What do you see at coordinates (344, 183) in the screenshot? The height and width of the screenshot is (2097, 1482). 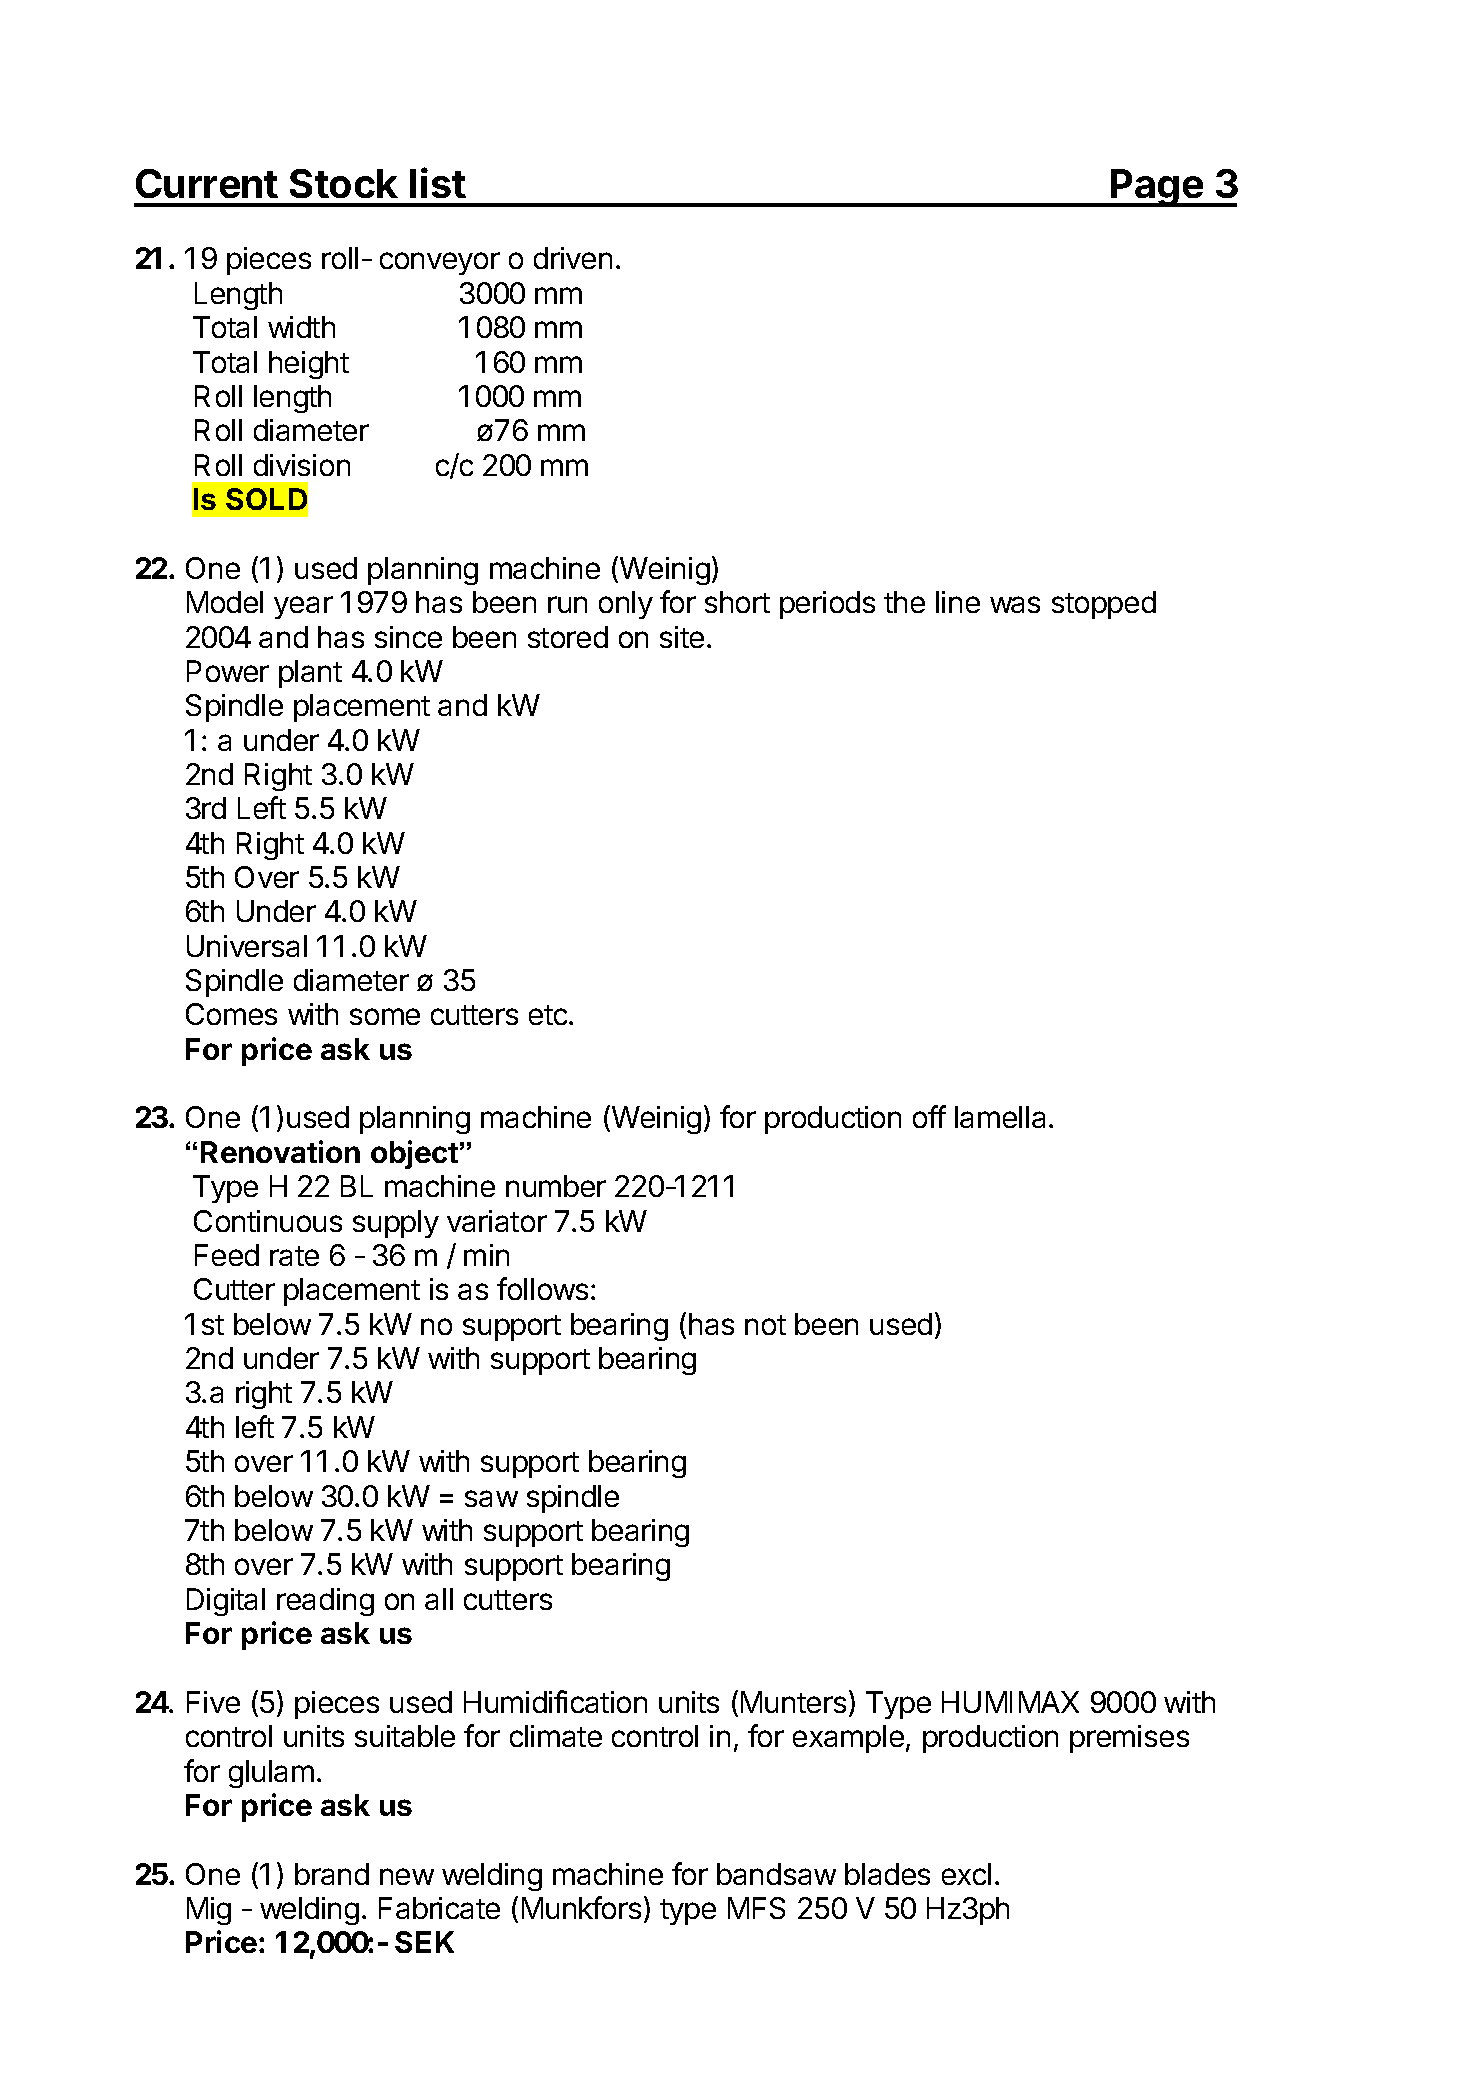 I see `Stock` at bounding box center [344, 183].
